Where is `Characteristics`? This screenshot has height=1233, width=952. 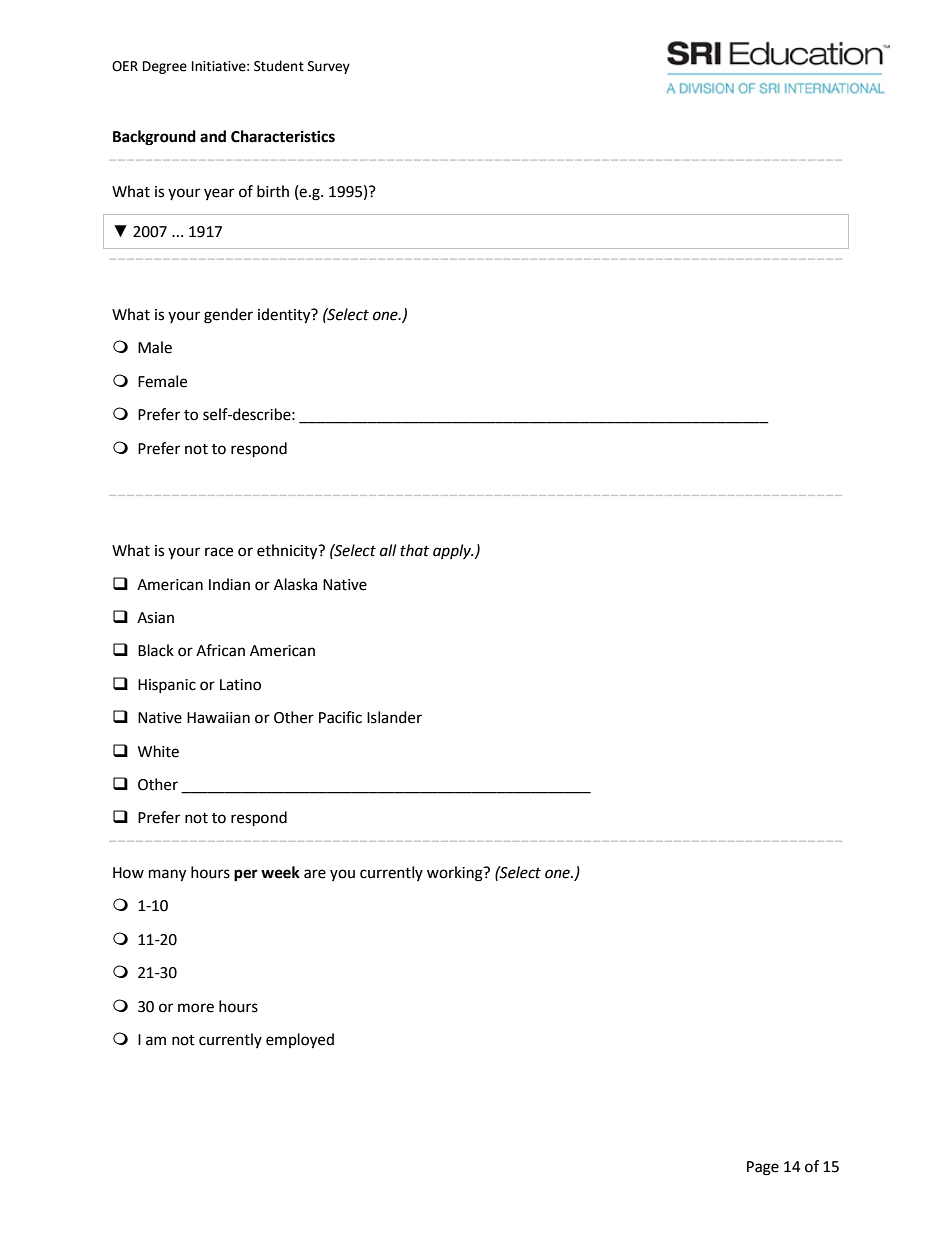 Characteristics is located at coordinates (283, 136).
